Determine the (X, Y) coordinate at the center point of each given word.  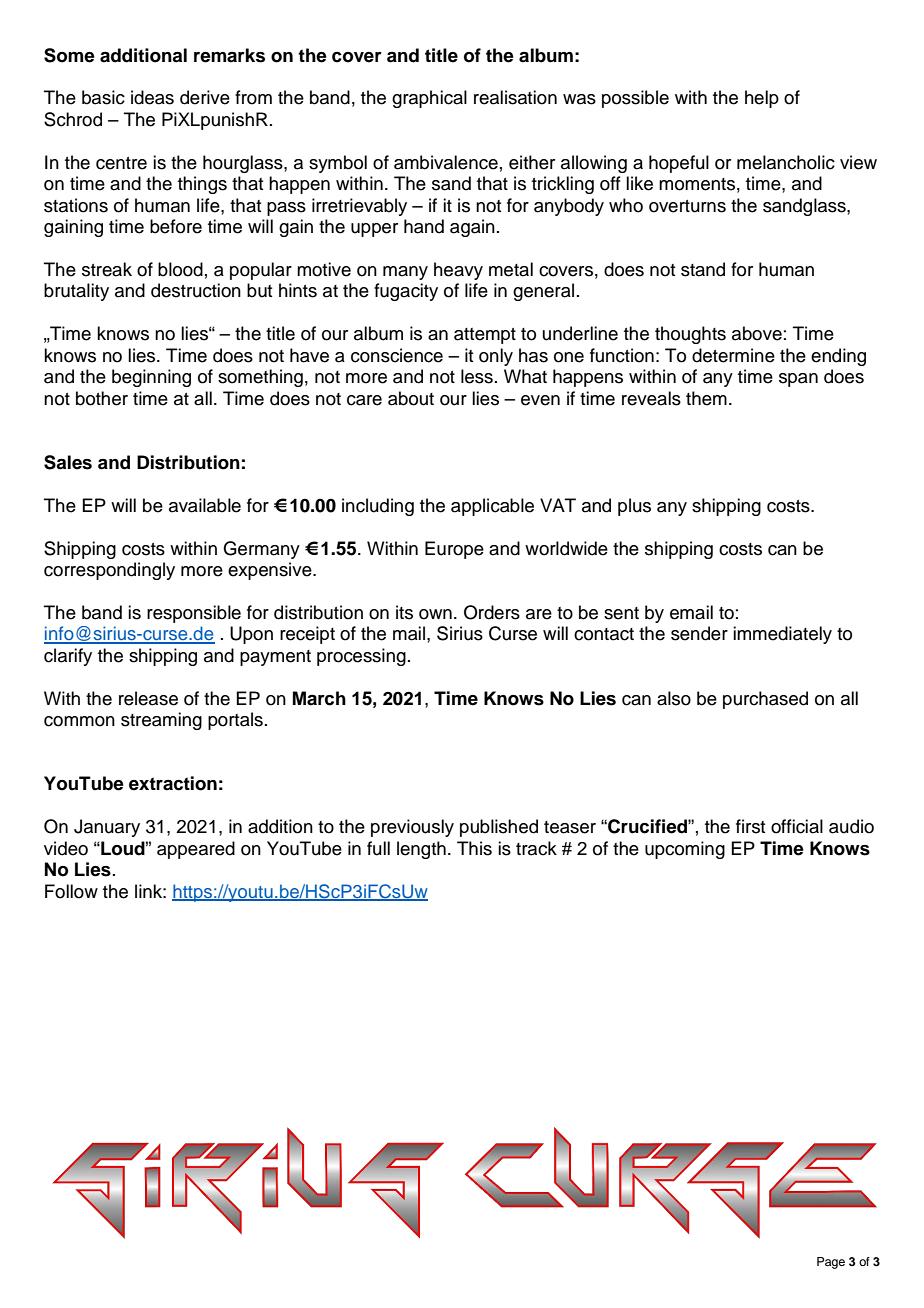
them (706, 398)
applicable (492, 507)
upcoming (685, 850)
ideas (152, 97)
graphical (429, 99)
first (750, 826)
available (205, 505)
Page (831, 1263)
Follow (71, 891)
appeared (196, 850)
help (762, 99)
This (474, 848)
